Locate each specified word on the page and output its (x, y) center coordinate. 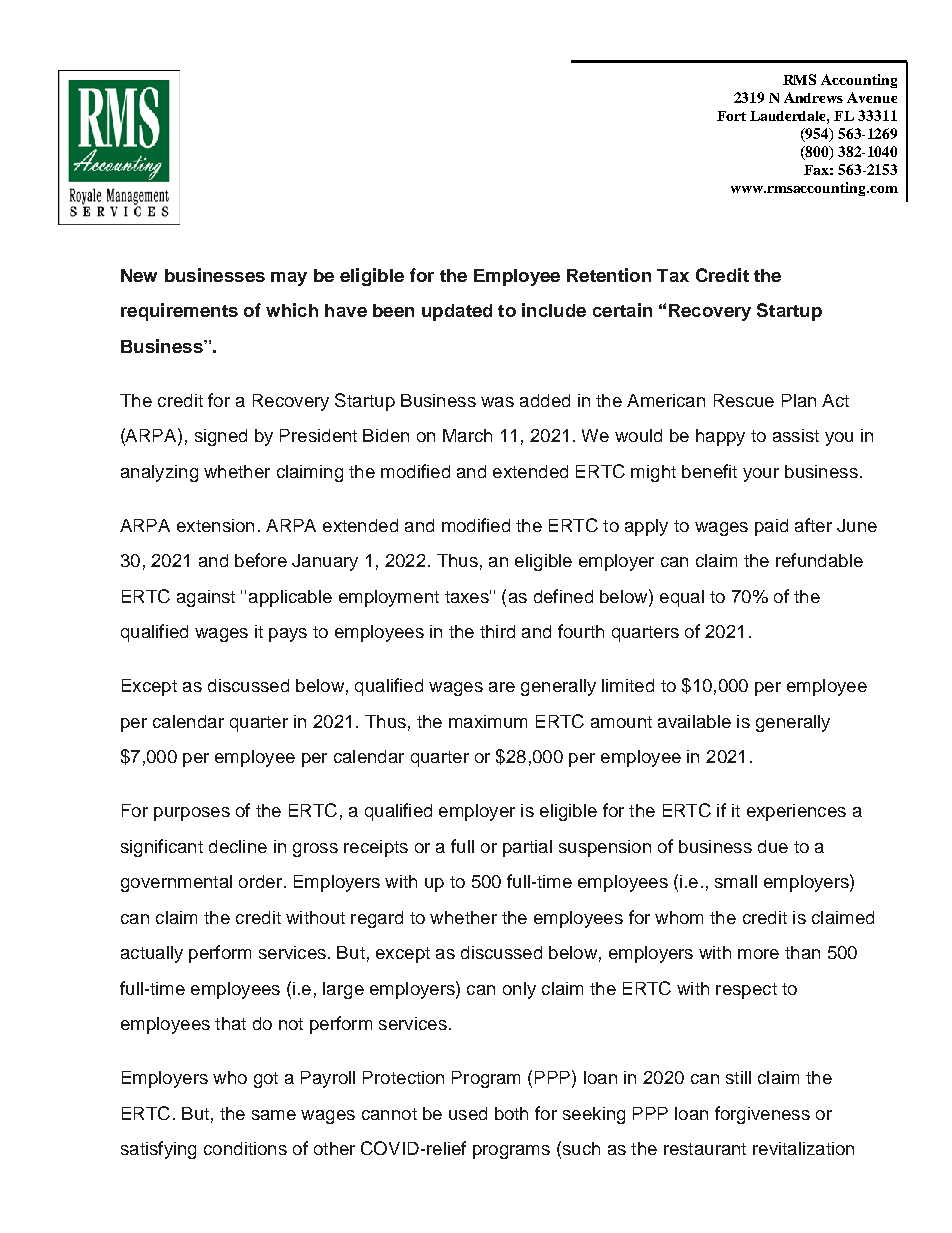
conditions (245, 1148)
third (497, 631)
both (511, 1113)
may (289, 279)
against (206, 598)
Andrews (813, 97)
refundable (819, 560)
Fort (731, 116)
